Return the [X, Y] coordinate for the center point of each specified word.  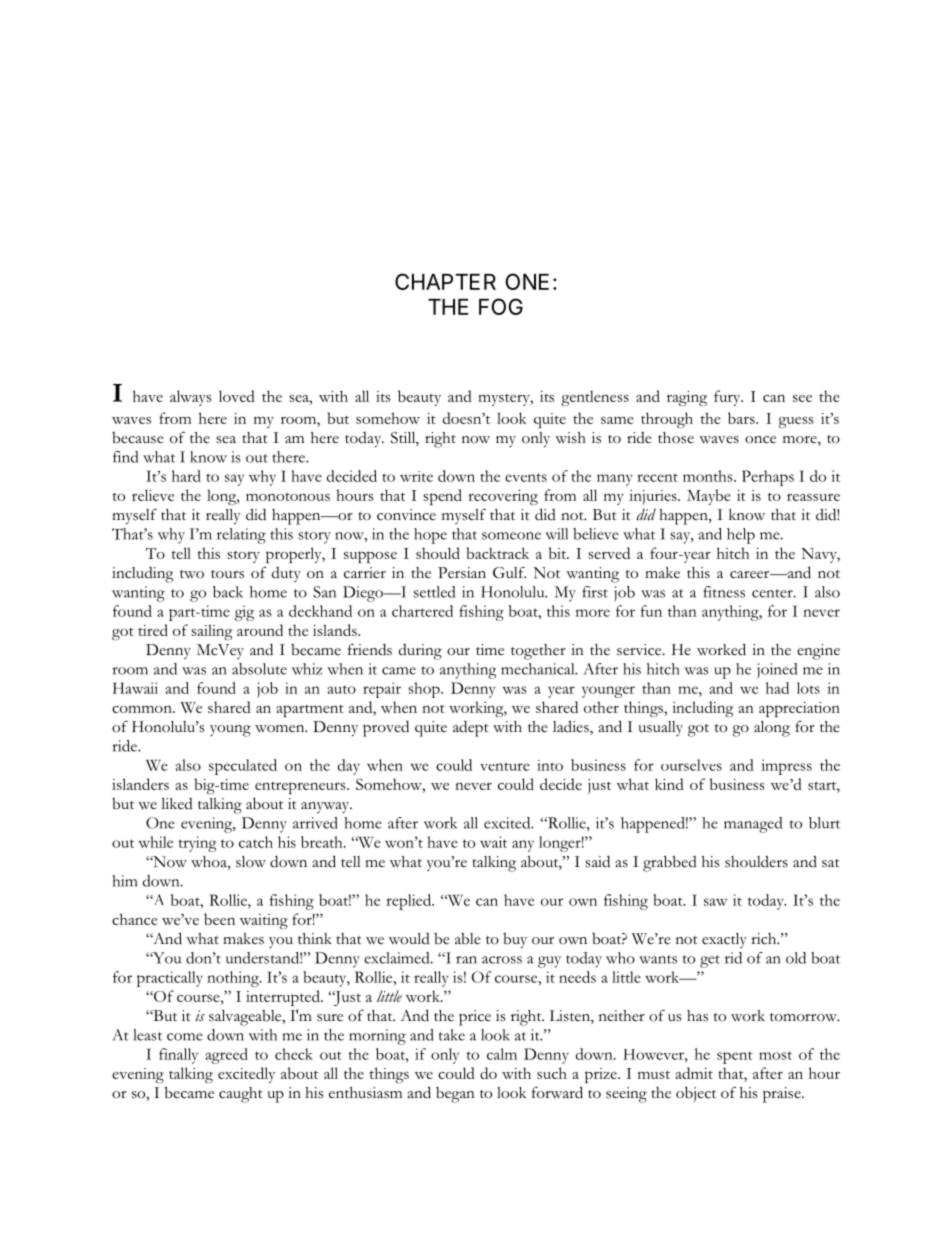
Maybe [709, 497]
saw [715, 902]
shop [425, 690]
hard [186, 476]
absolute [259, 669]
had [777, 688]
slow [251, 862]
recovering [503, 497]
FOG [501, 306]
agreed [227, 1056]
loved [237, 396]
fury [728, 398]
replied [409, 902]
